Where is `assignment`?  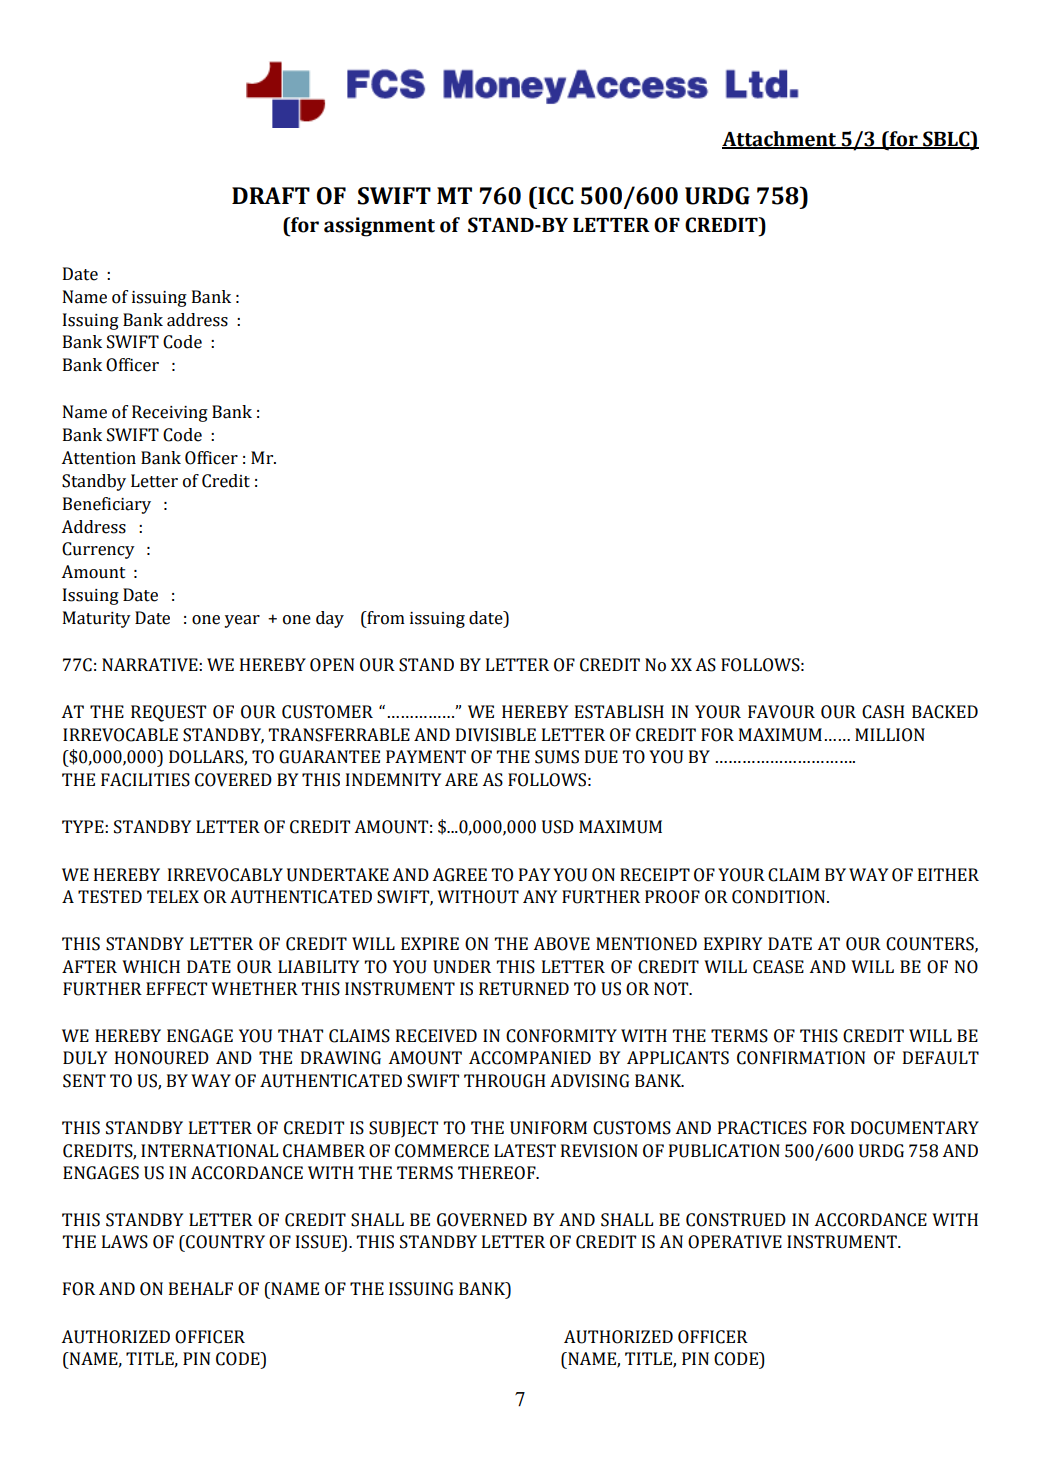
assignment is located at coordinates (379, 227).
